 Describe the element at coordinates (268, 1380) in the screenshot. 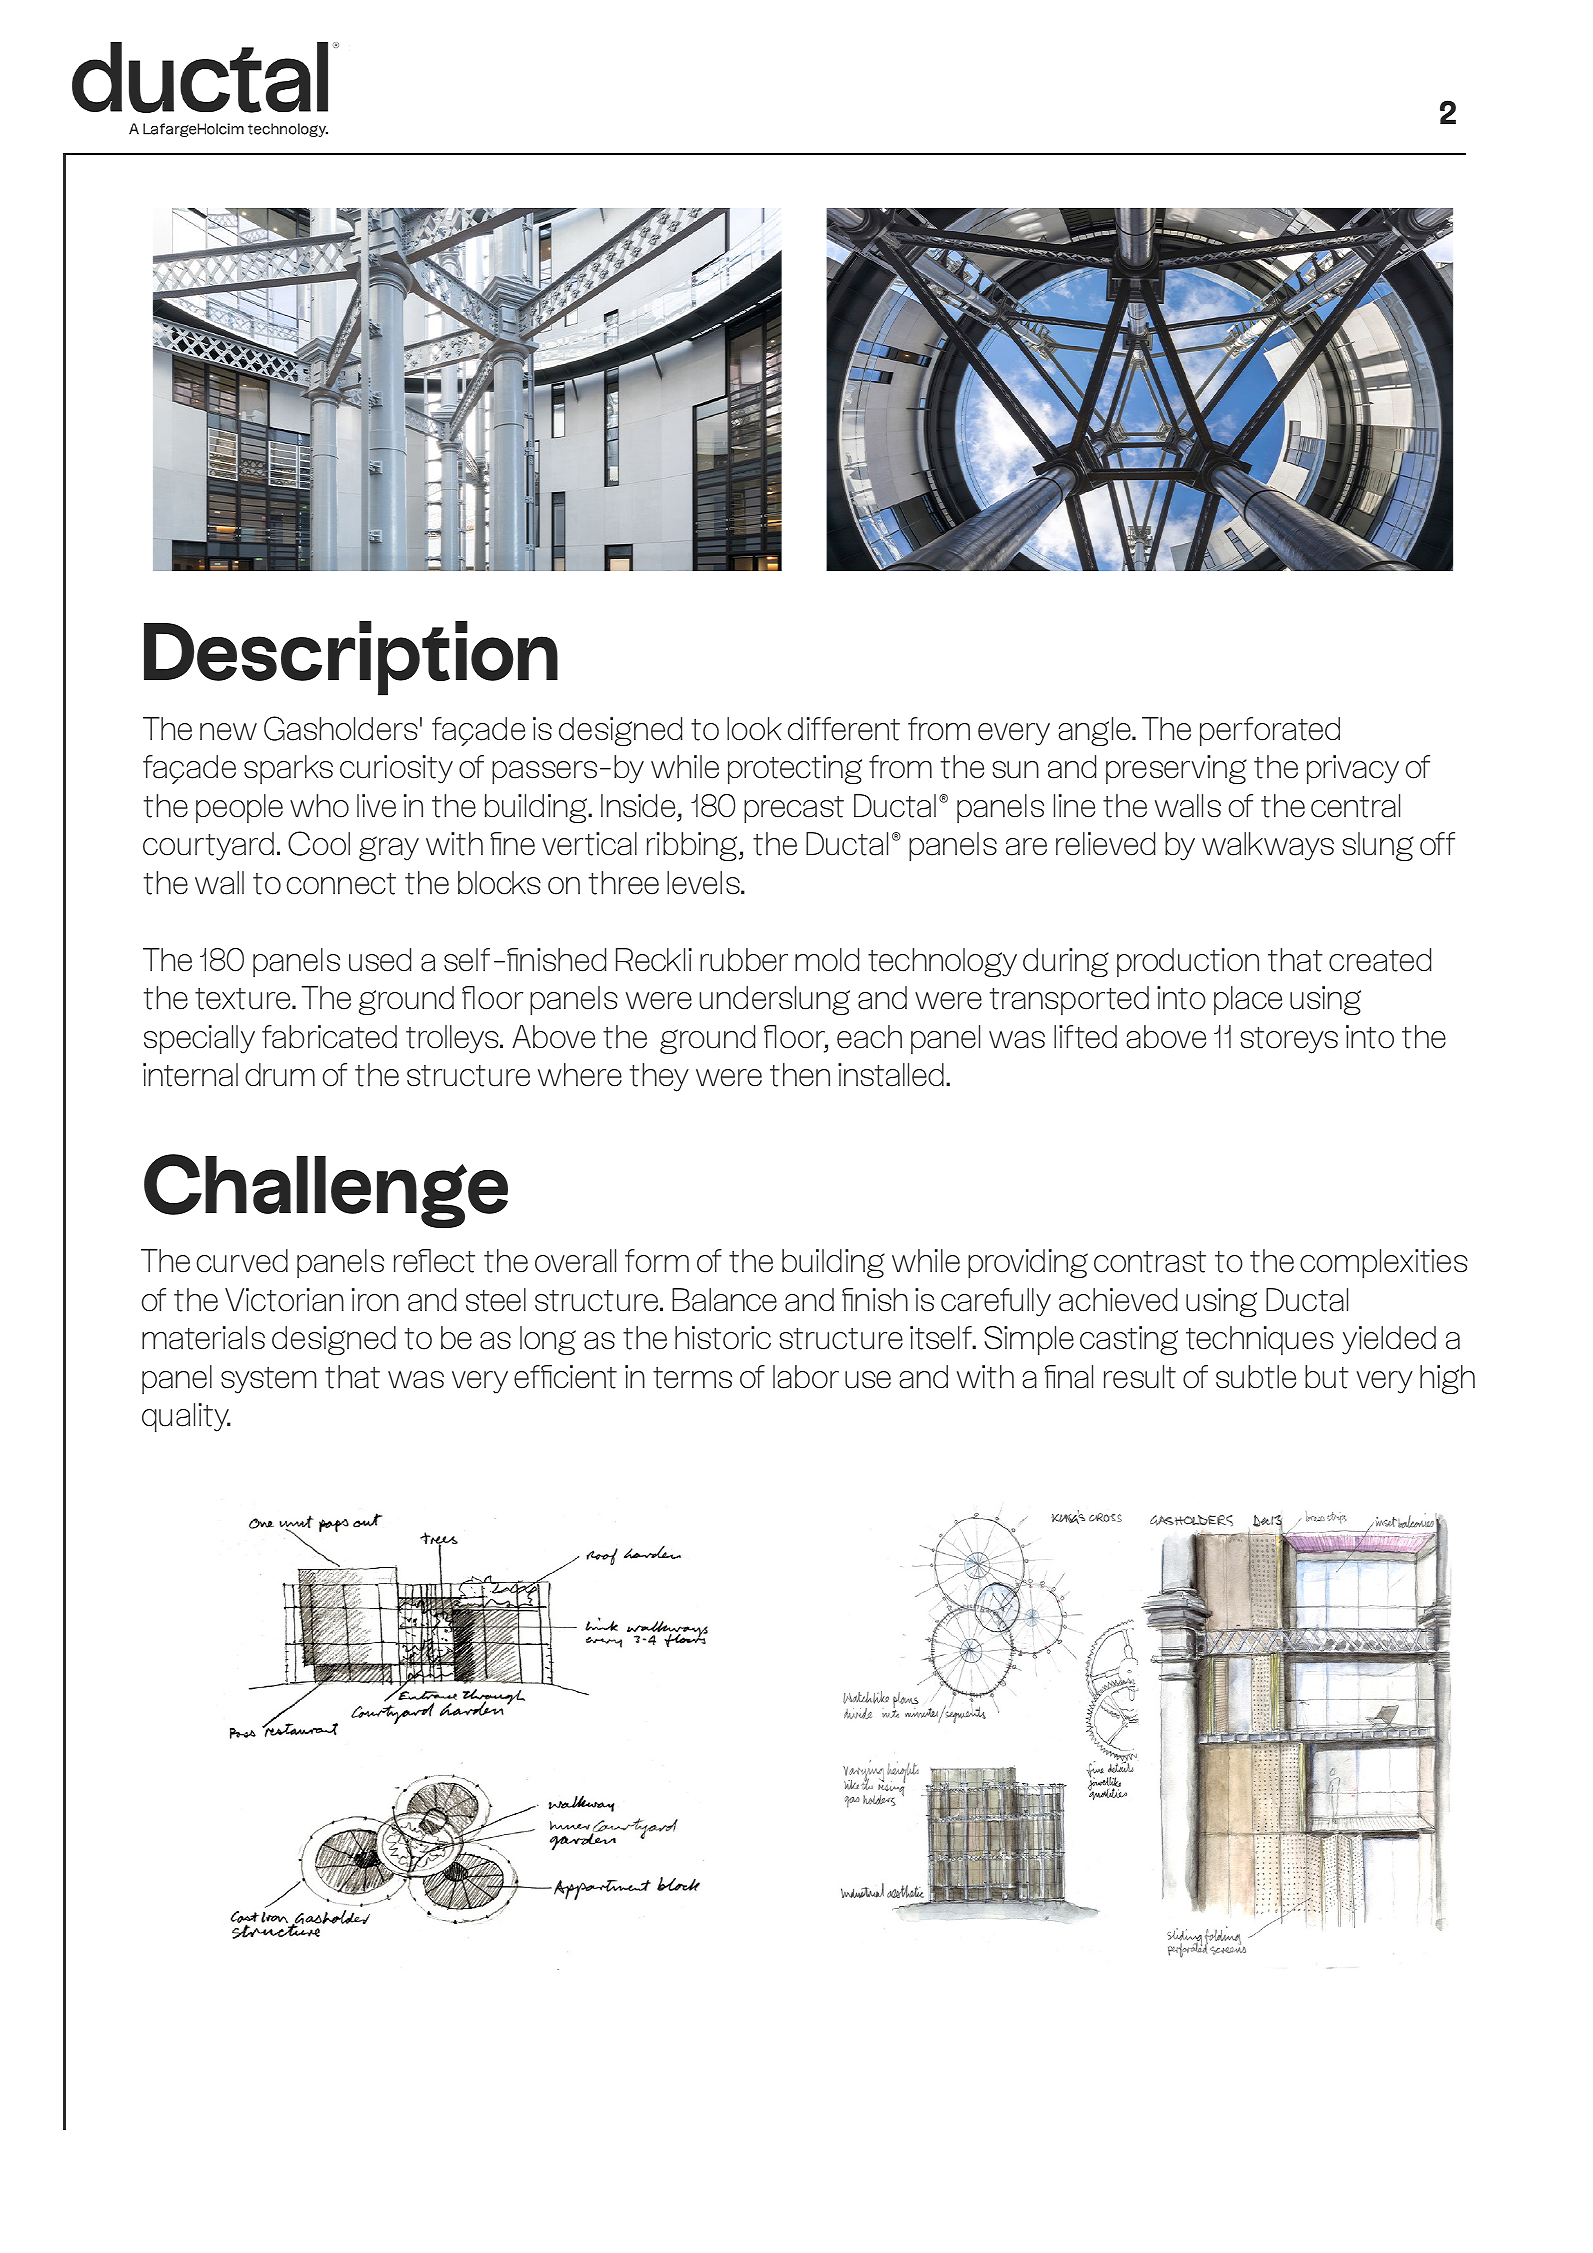

I see `system` at that location.
